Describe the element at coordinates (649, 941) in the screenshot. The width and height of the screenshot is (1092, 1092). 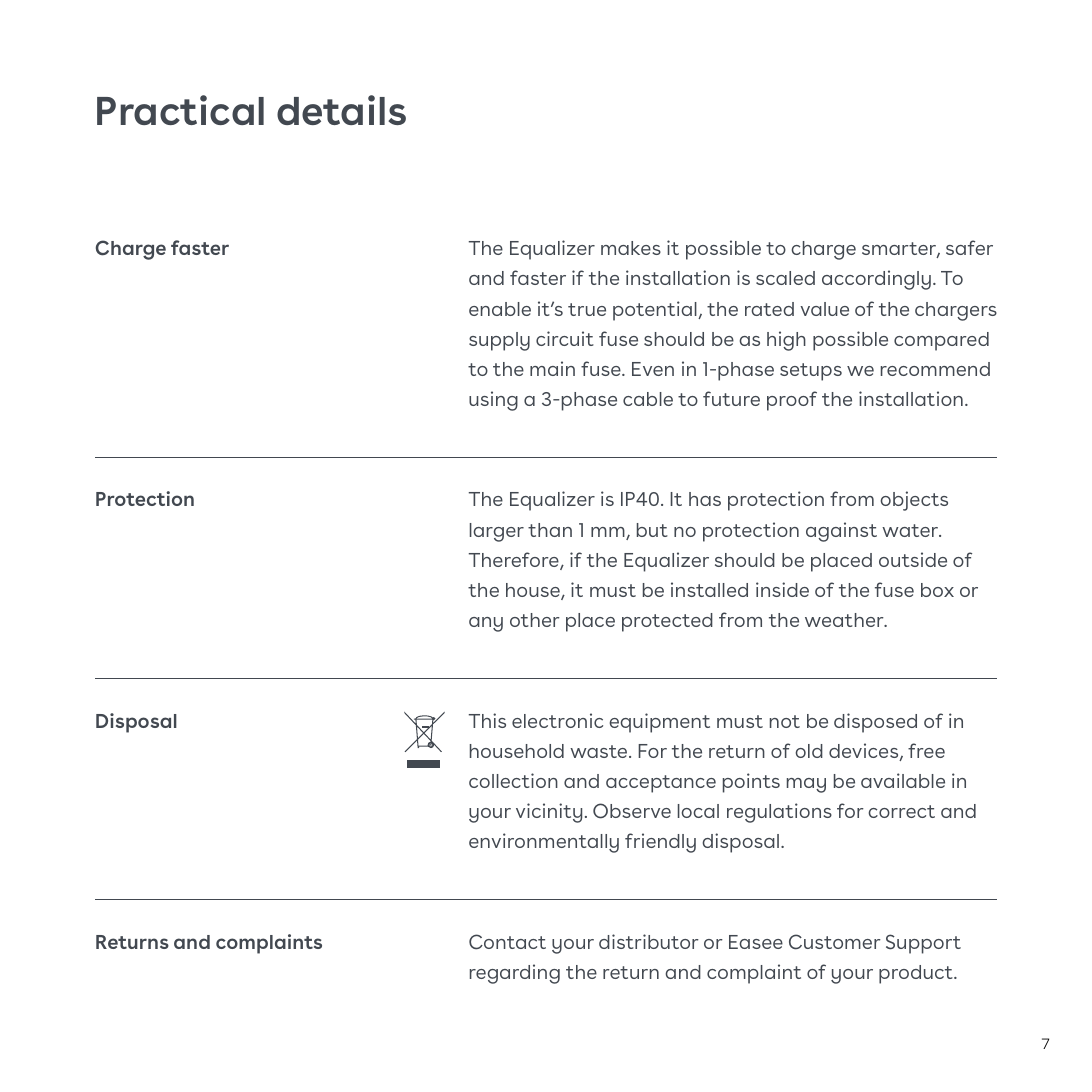
I see `distributor` at that location.
